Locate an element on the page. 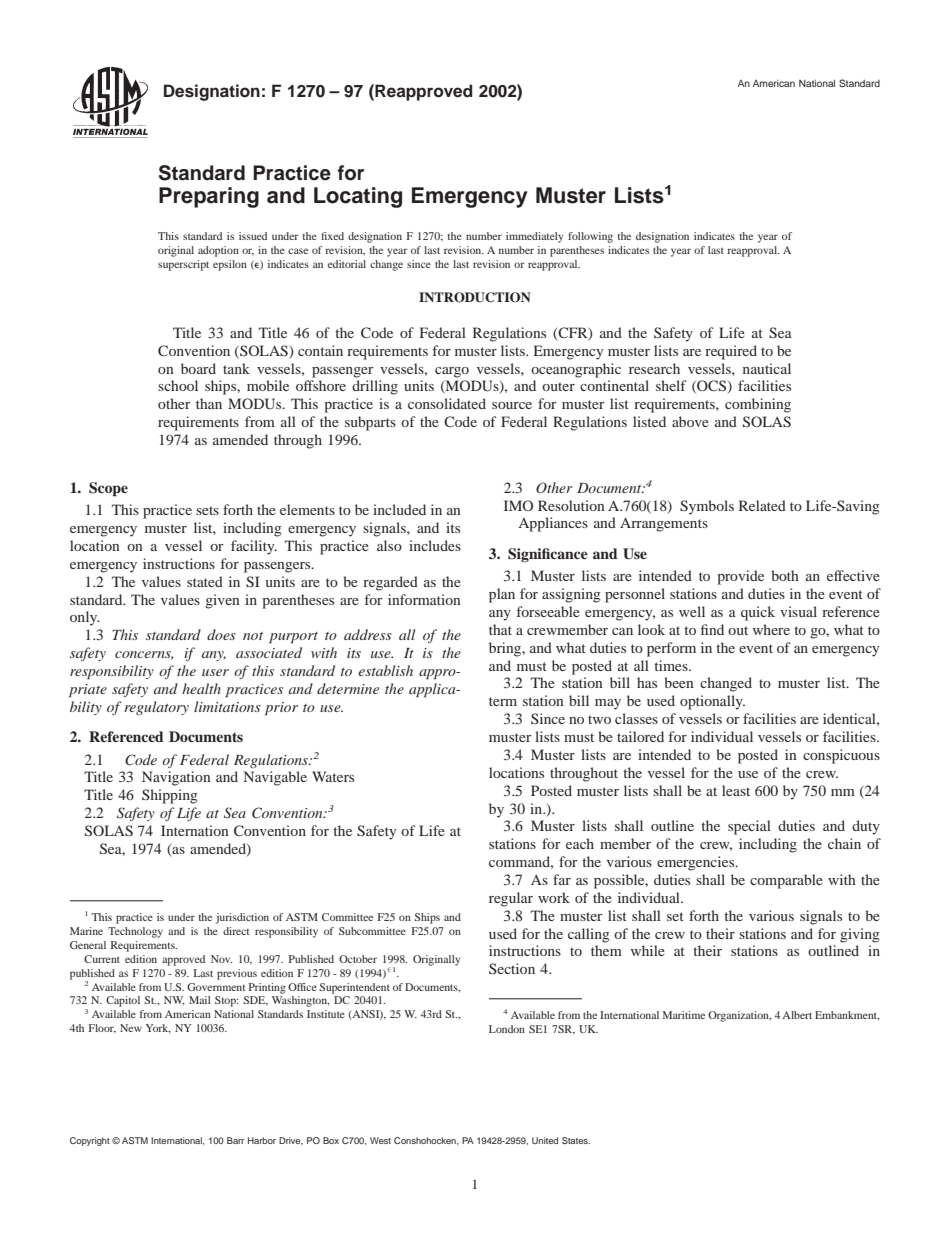 The width and height of the page is (952, 1233). where is located at coordinates (771, 629).
